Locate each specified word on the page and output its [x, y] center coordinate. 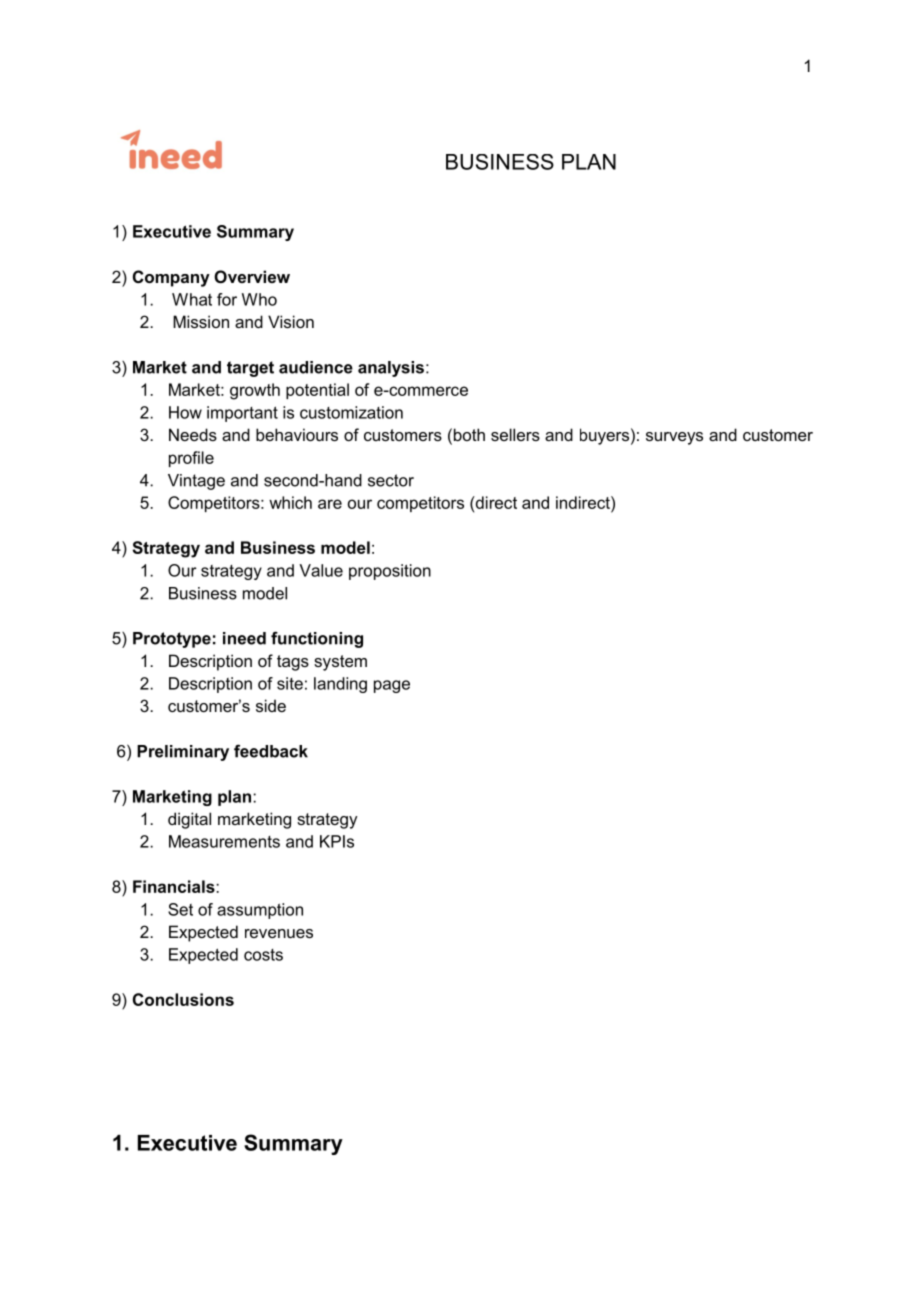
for [227, 299]
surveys [674, 438]
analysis [391, 369]
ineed [244, 638]
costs [263, 955]
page [392, 686]
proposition [390, 572]
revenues [279, 933]
